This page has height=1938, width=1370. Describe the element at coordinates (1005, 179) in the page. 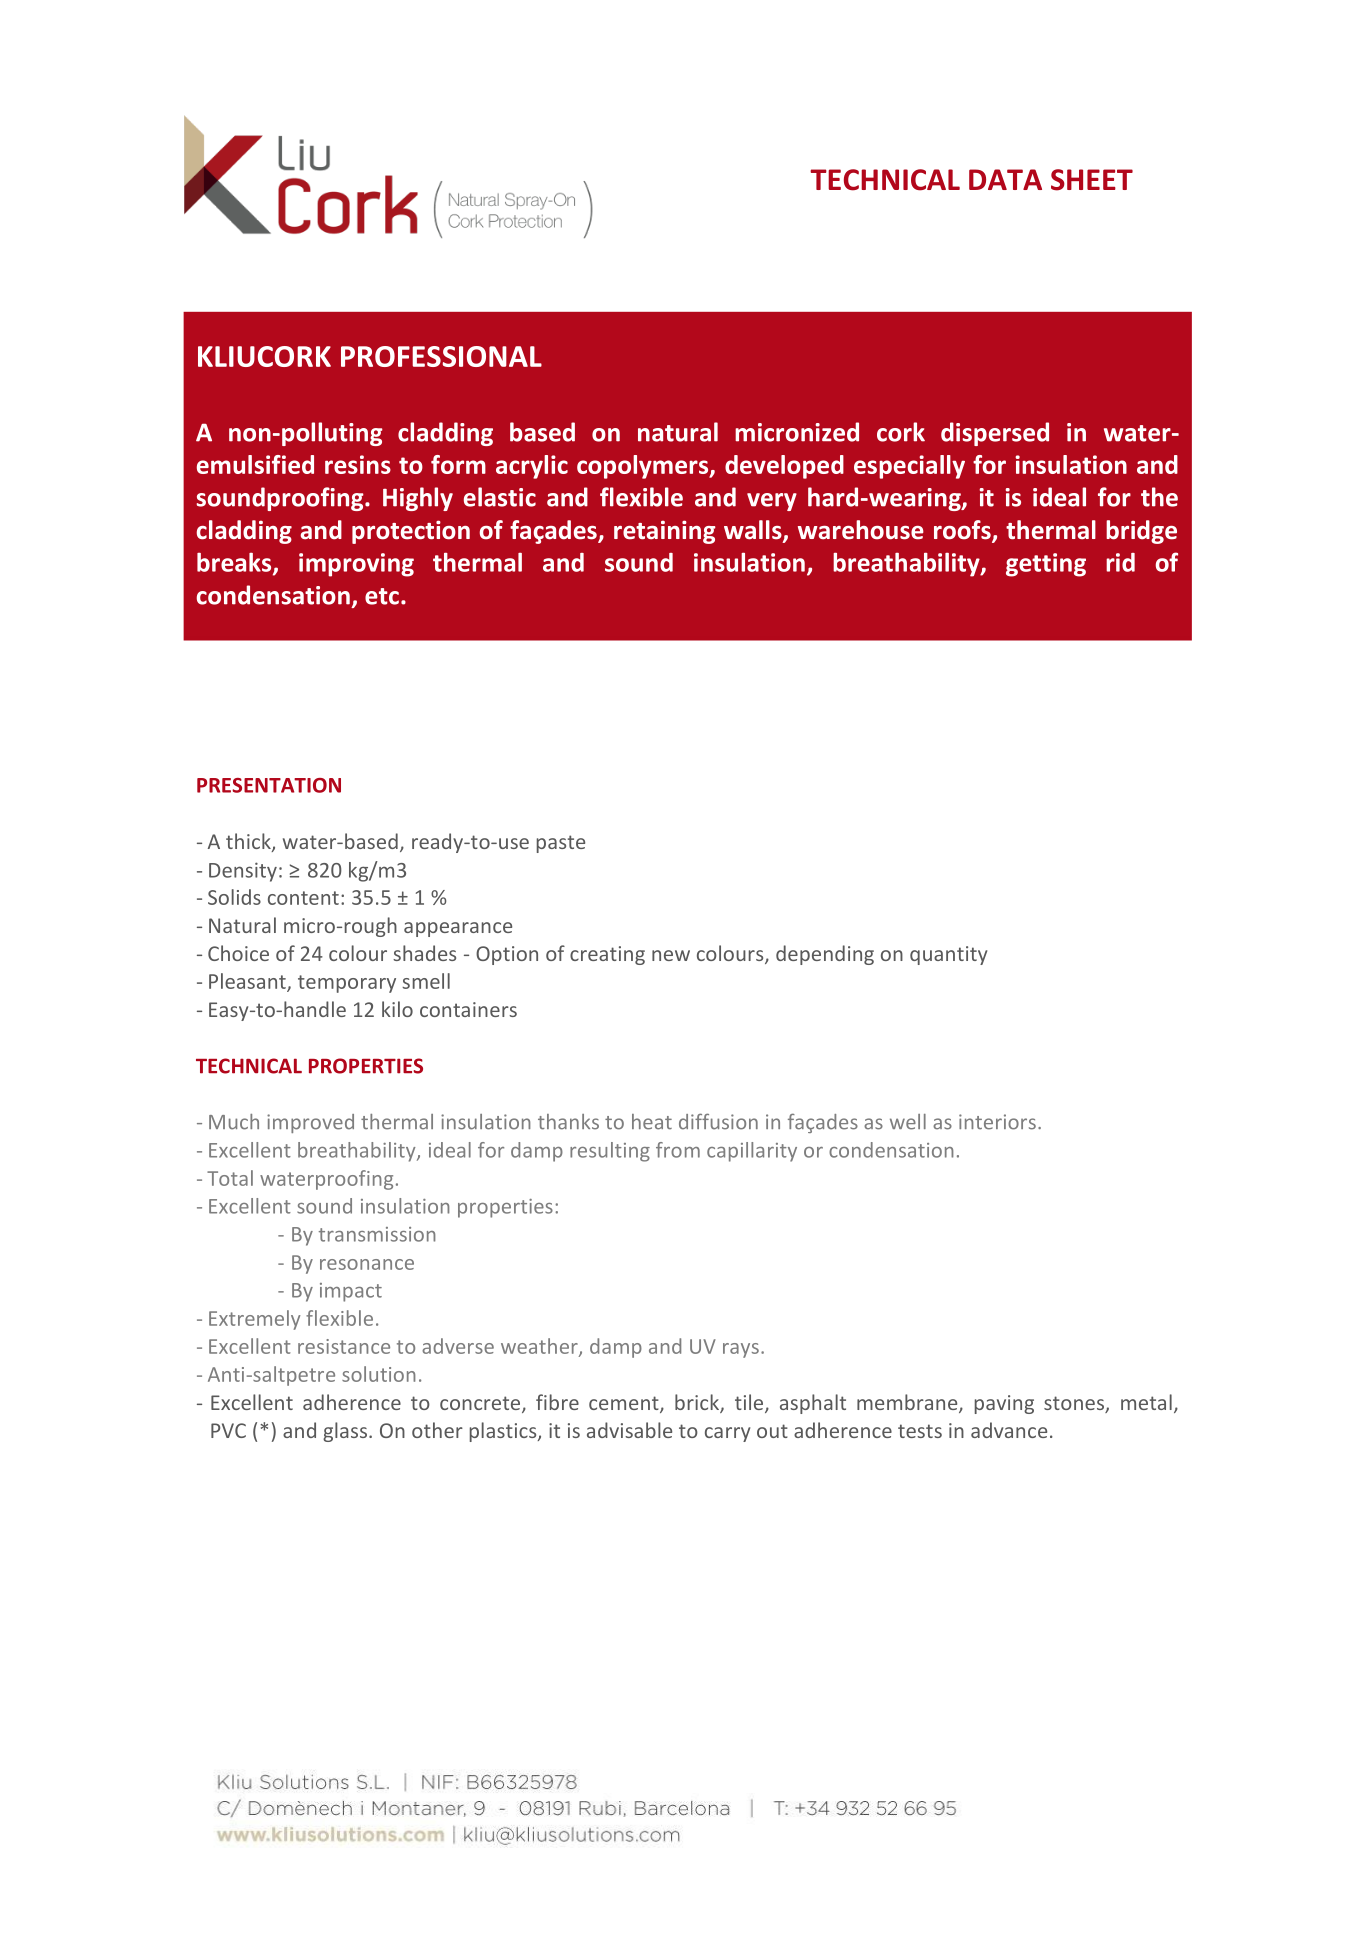

I see `DATA` at that location.
